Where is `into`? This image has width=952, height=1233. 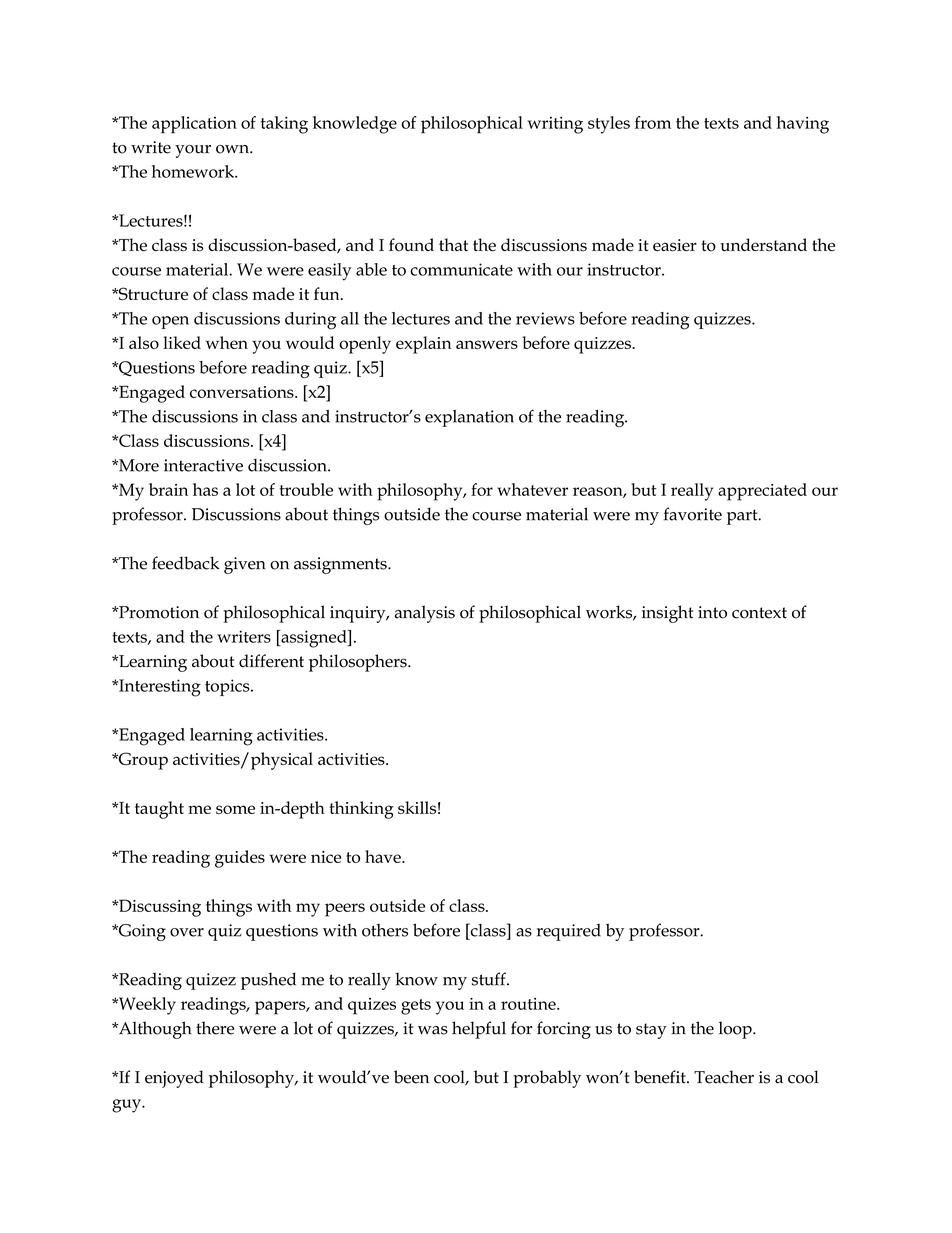
into is located at coordinates (712, 612).
